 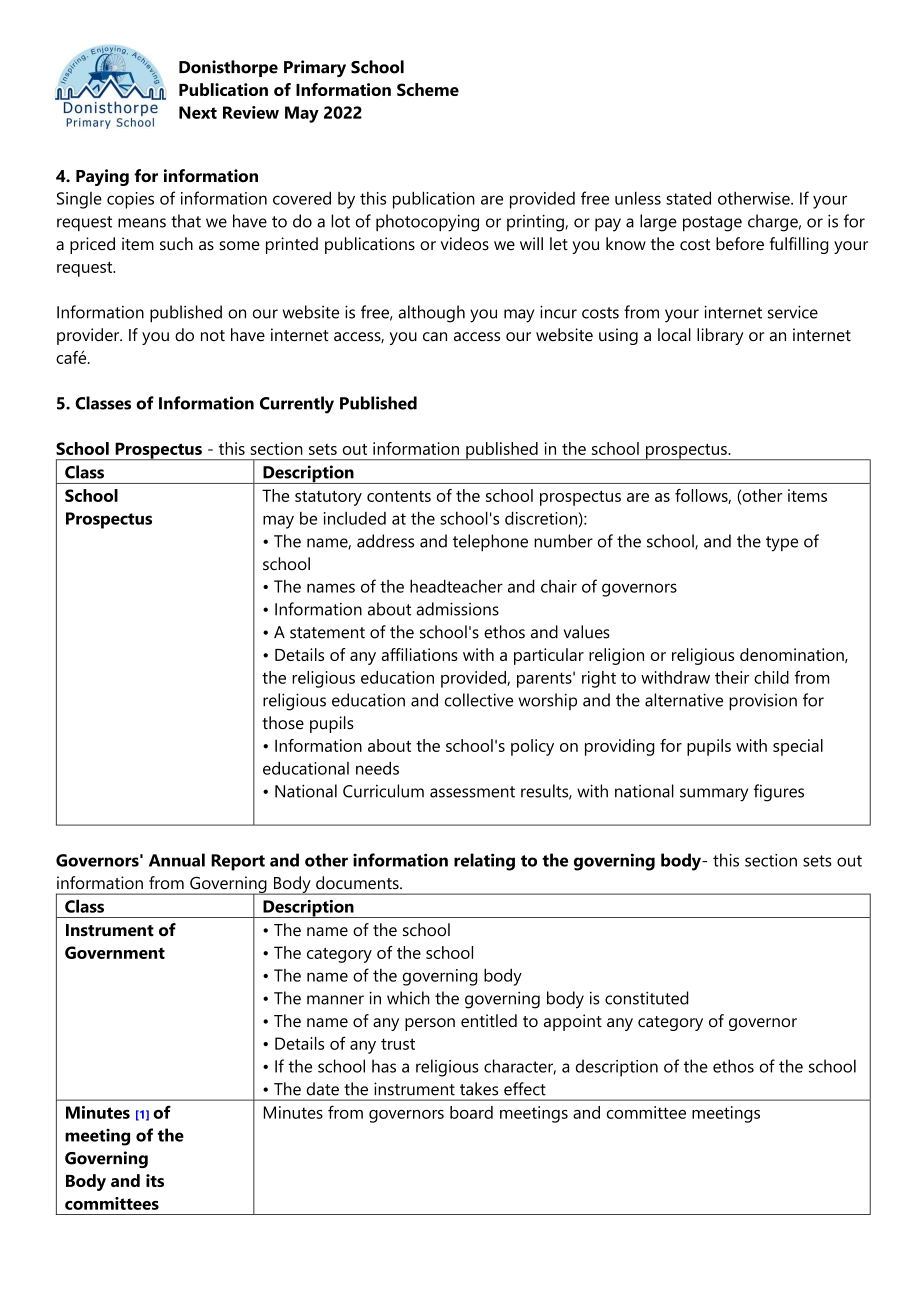 I want to click on stated, so click(x=688, y=198).
